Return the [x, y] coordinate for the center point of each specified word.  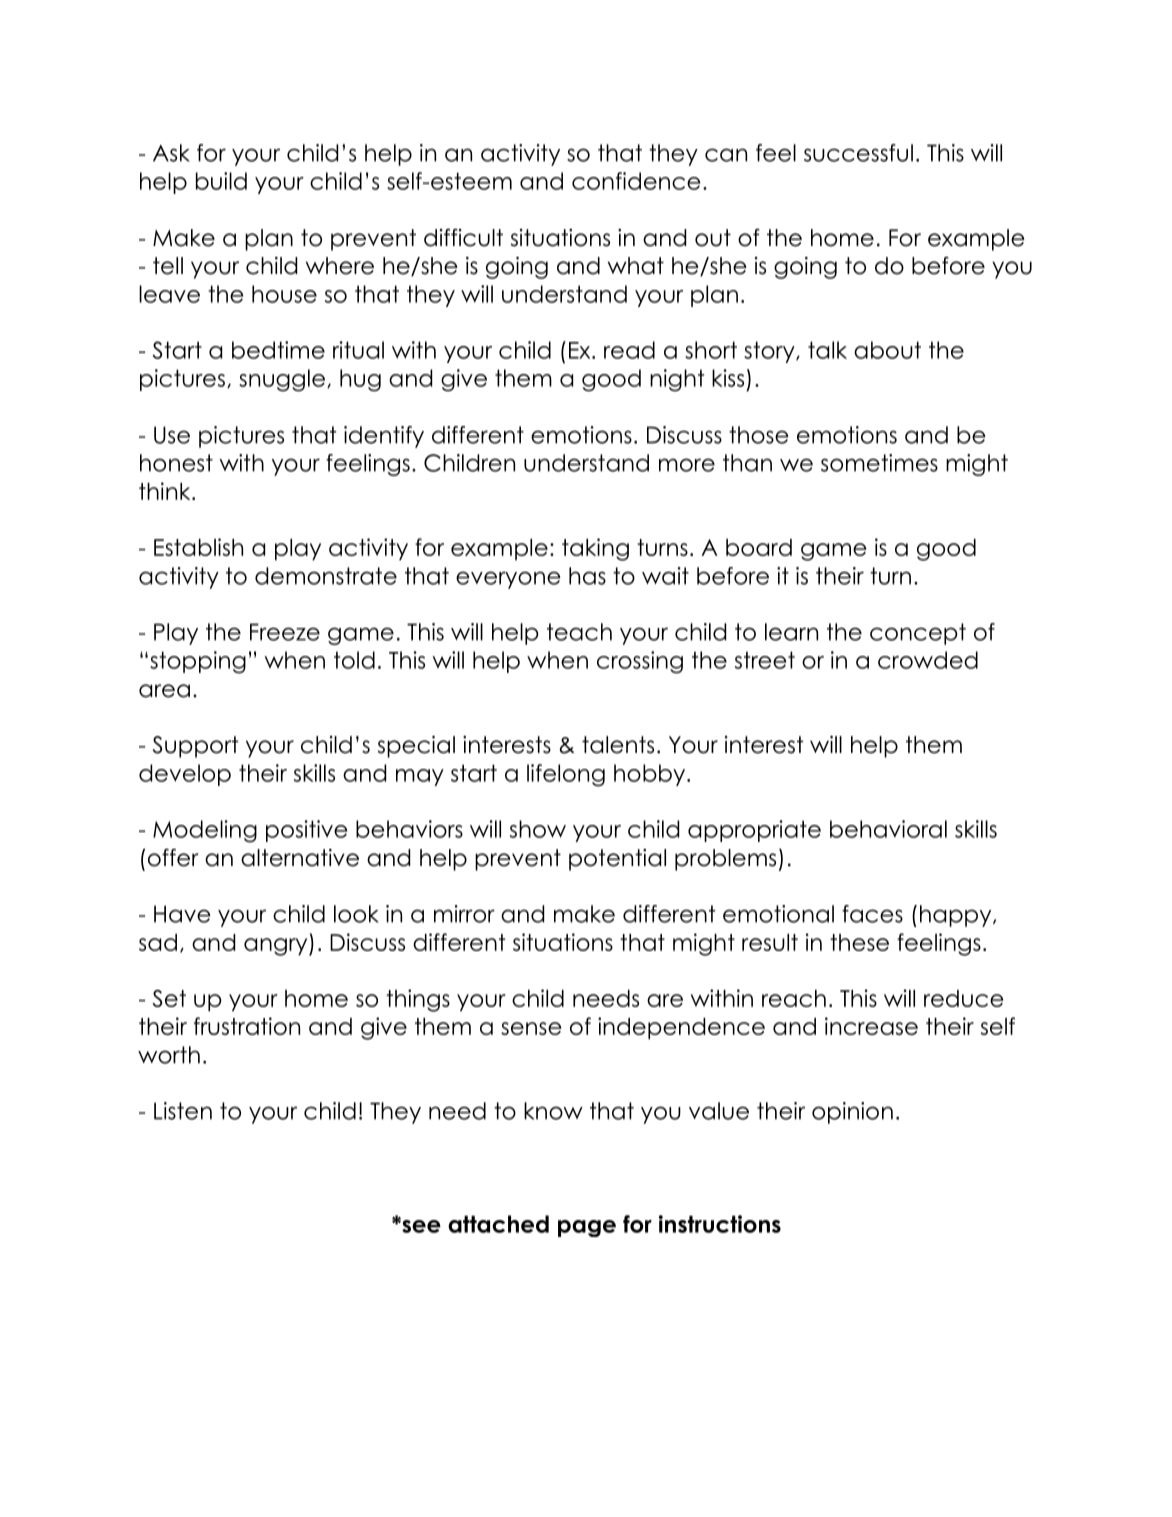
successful [858, 153]
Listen [183, 1111]
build [221, 181]
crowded [928, 660]
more [687, 465]
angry [277, 947]
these [859, 942]
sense [531, 1028]
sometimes [879, 463]
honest [176, 463]
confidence [636, 181]
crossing [640, 662]
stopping [198, 662]
